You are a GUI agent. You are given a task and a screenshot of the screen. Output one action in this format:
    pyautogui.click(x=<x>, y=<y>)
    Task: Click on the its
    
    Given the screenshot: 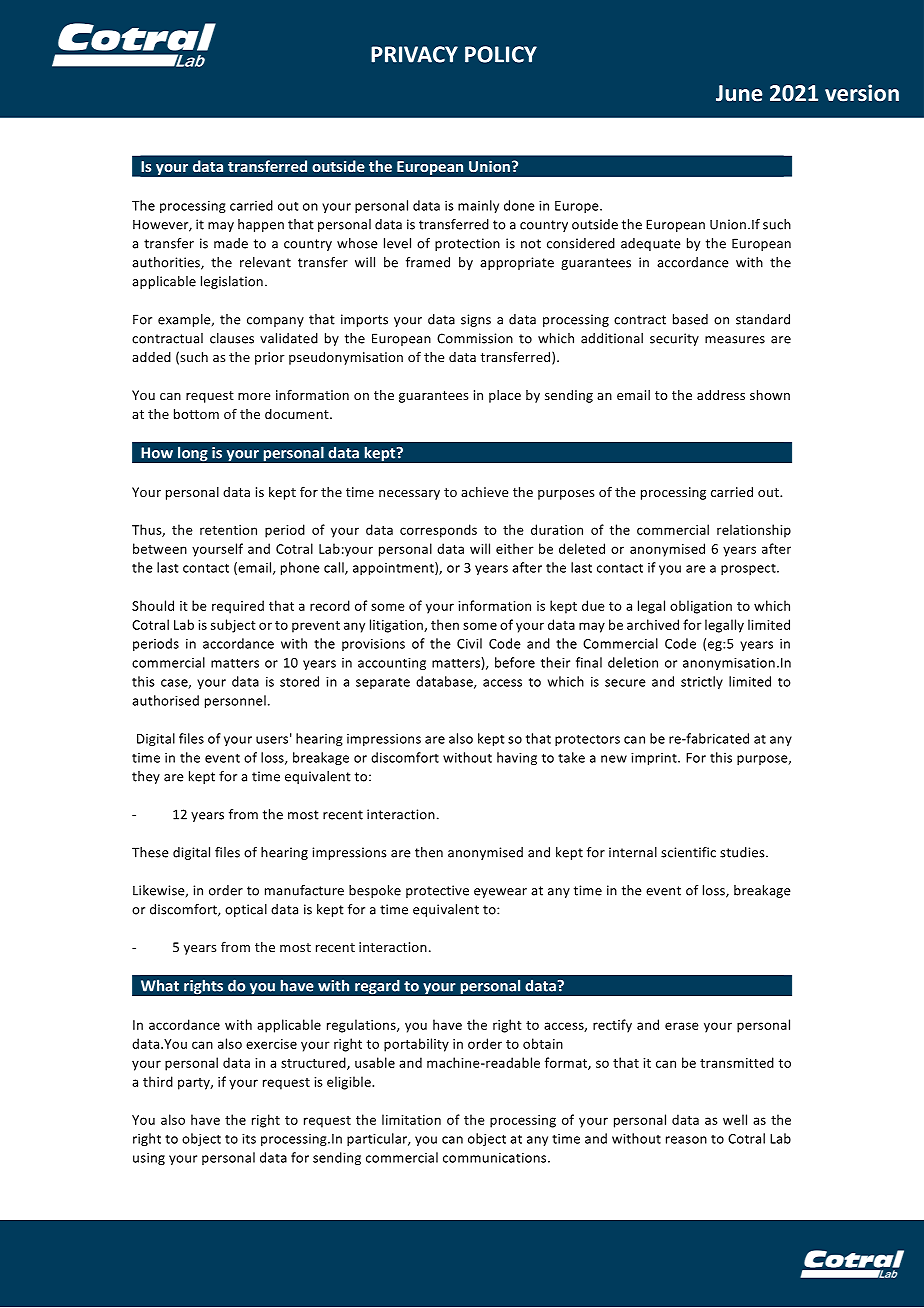 What is the action you would take?
    pyautogui.click(x=249, y=1139)
